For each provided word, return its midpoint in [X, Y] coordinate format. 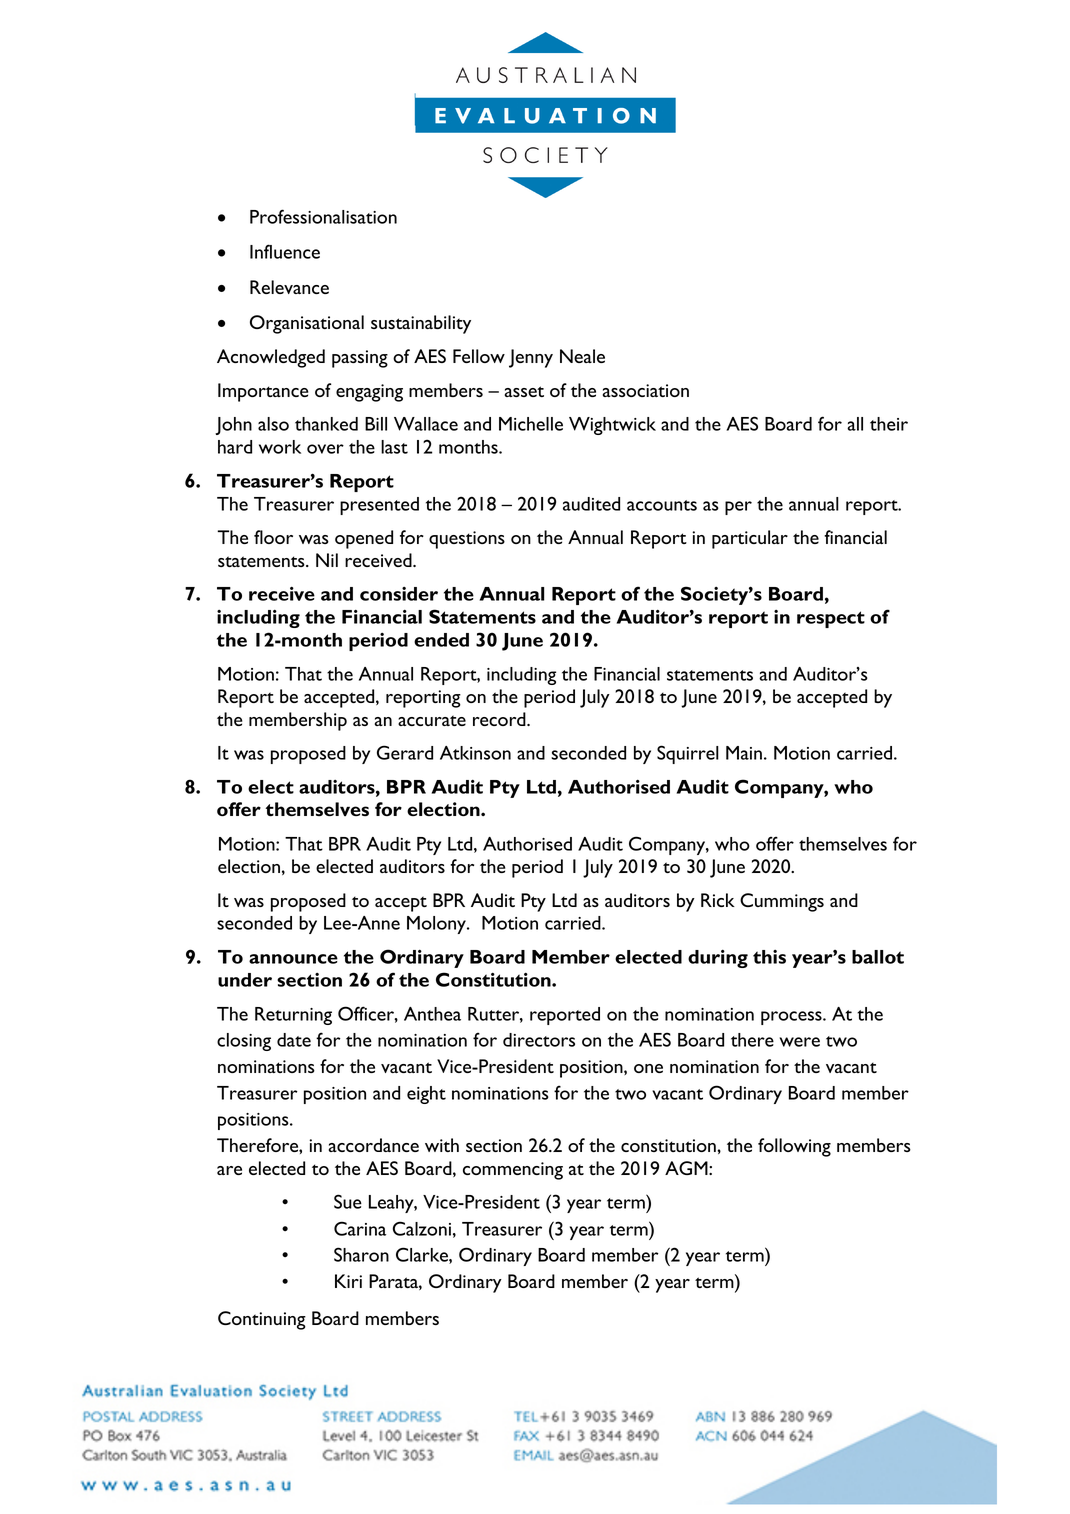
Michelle [531, 424]
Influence [285, 251]
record [500, 719]
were [800, 1042]
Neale [582, 356]
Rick [718, 900]
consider [399, 594]
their [889, 424]
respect [831, 619]
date [294, 1040]
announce [293, 959]
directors [539, 1040]
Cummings [782, 902]
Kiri [348, 1281]
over [325, 449]
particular [750, 539]
